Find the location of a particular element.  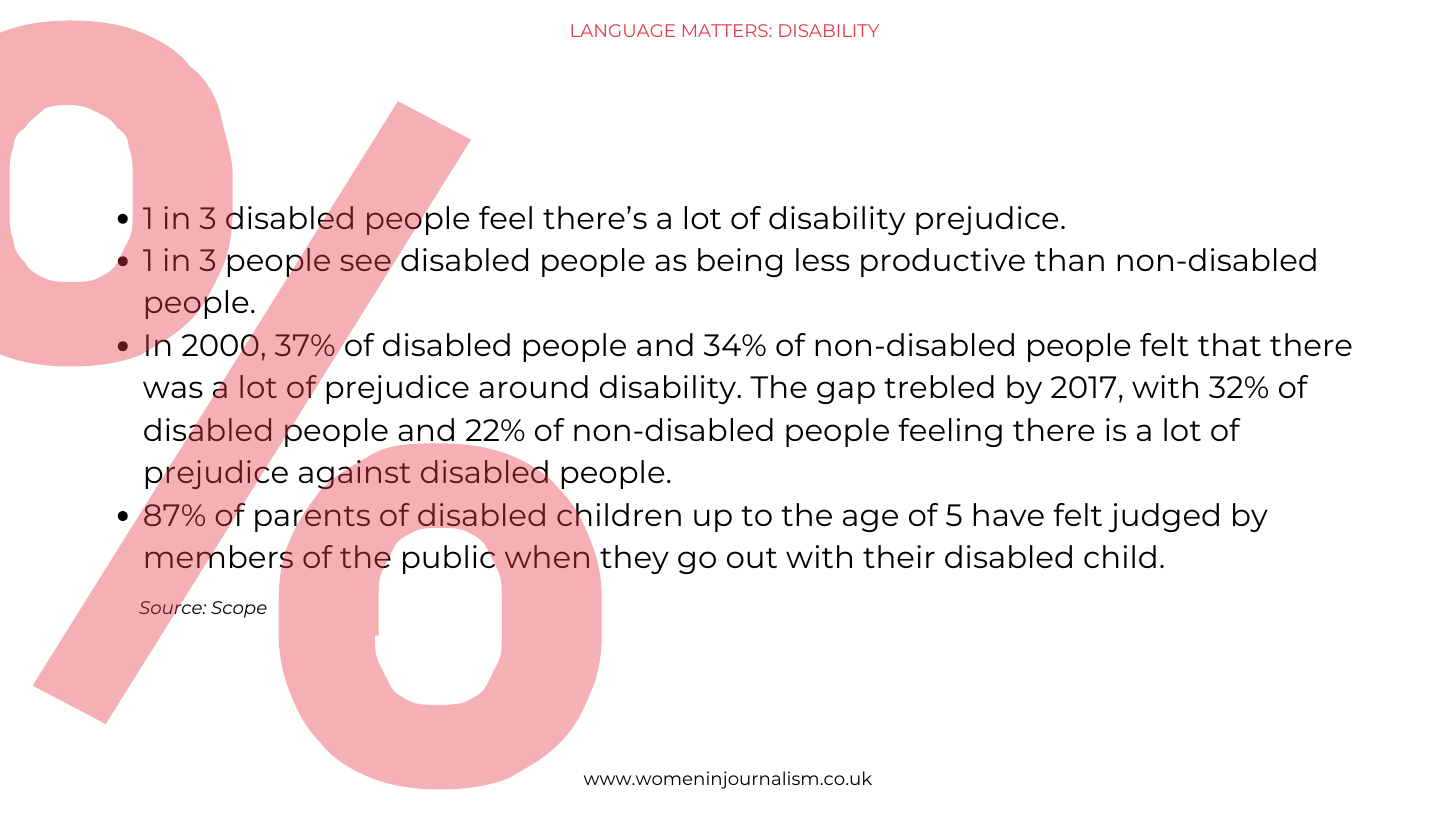

when is located at coordinates (547, 556).
